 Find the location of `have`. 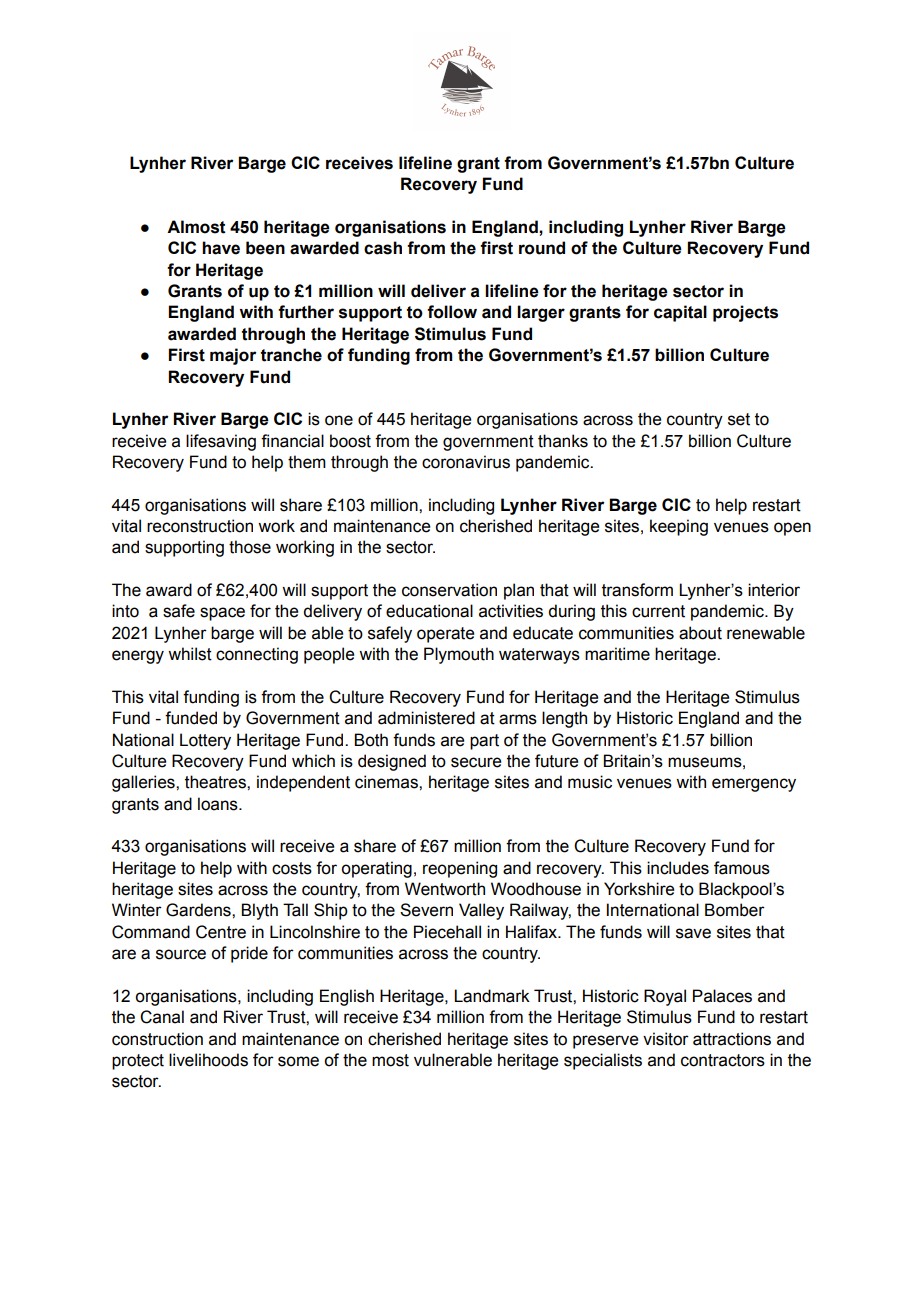

have is located at coordinates (221, 248).
